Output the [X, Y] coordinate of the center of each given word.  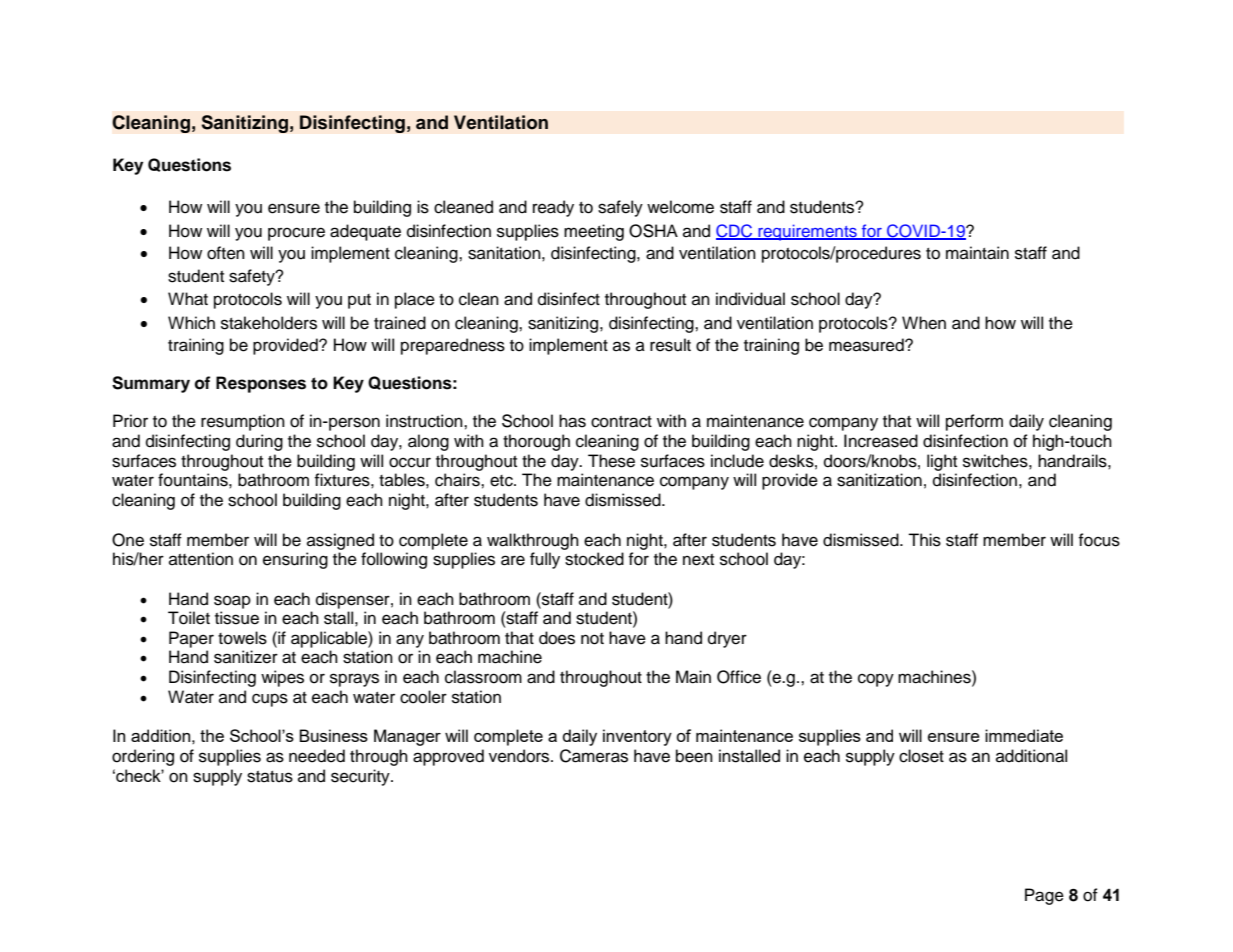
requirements [807, 232]
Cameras [594, 756]
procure [296, 234]
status [270, 777]
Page [1044, 896]
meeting [594, 232]
